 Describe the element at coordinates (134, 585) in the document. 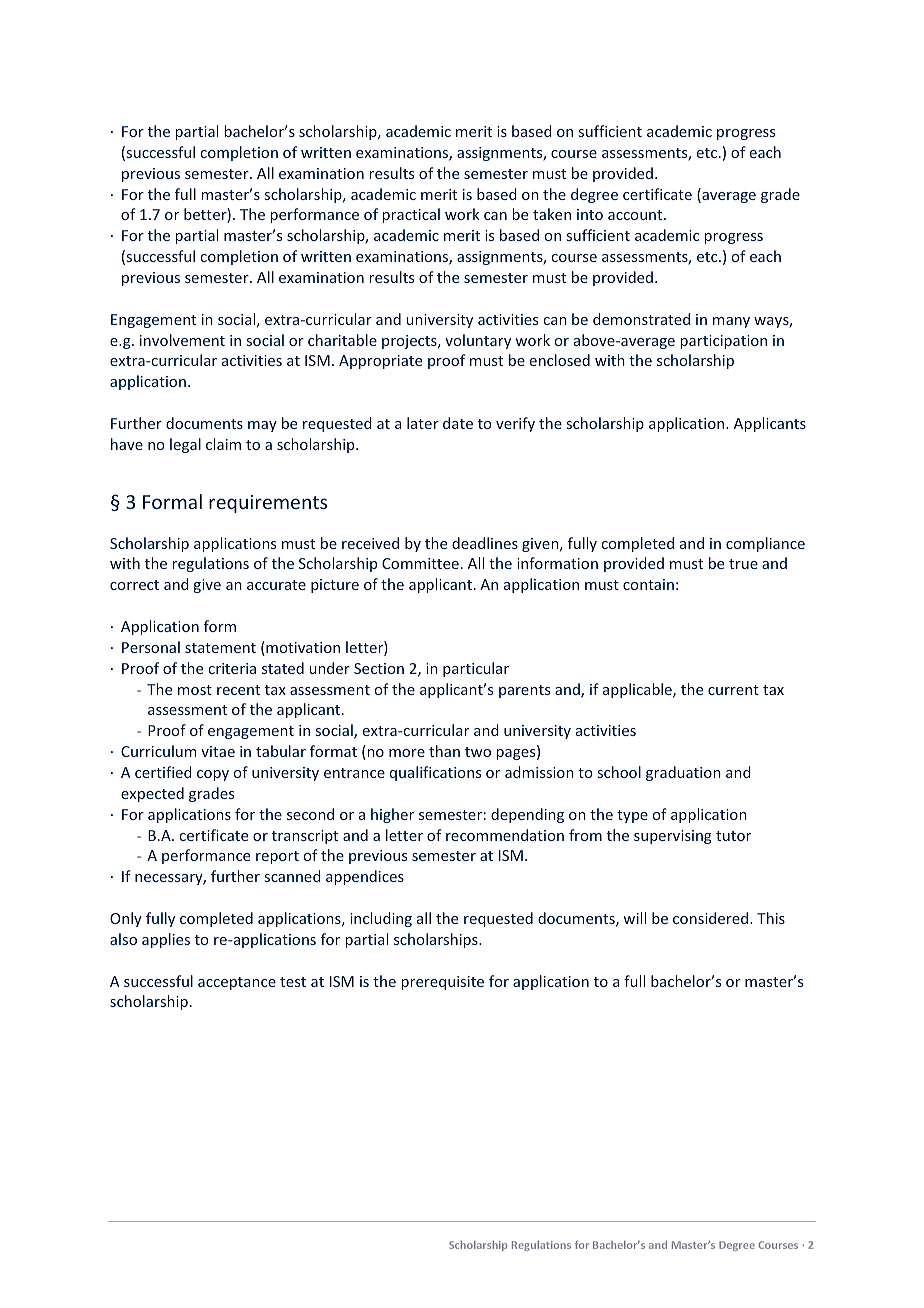

I see `correct` at that location.
